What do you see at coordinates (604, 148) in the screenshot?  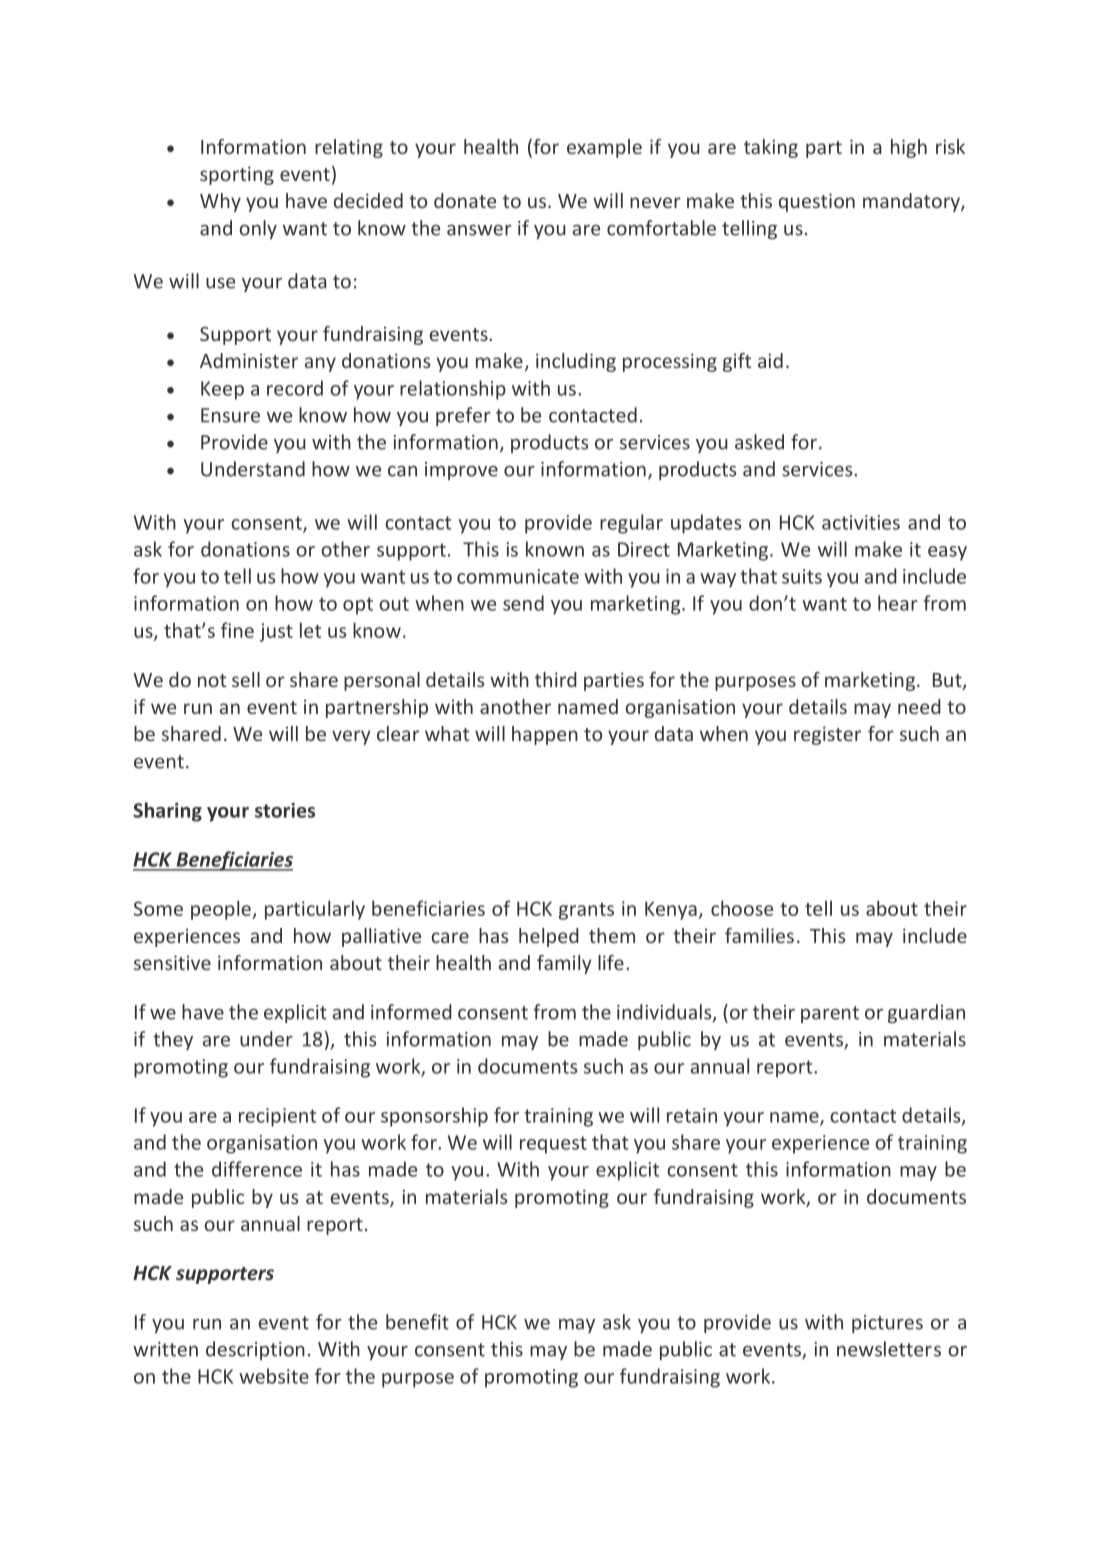 I see `example` at bounding box center [604, 148].
